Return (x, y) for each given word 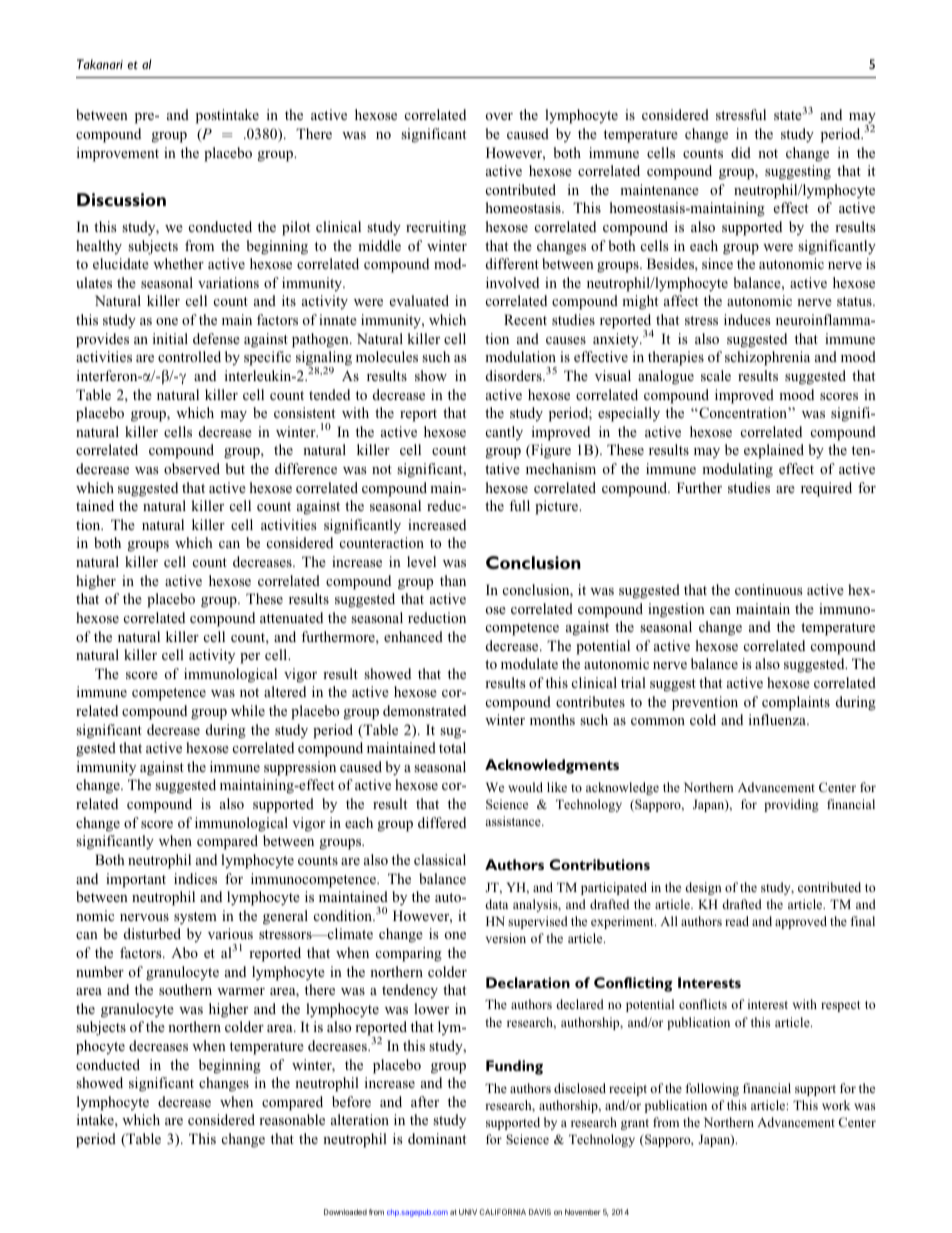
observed (192, 468)
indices (195, 878)
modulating (737, 470)
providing (791, 805)
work (836, 1105)
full (519, 505)
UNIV (468, 1212)
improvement (118, 154)
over (499, 116)
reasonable (292, 1119)
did (741, 152)
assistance (514, 821)
